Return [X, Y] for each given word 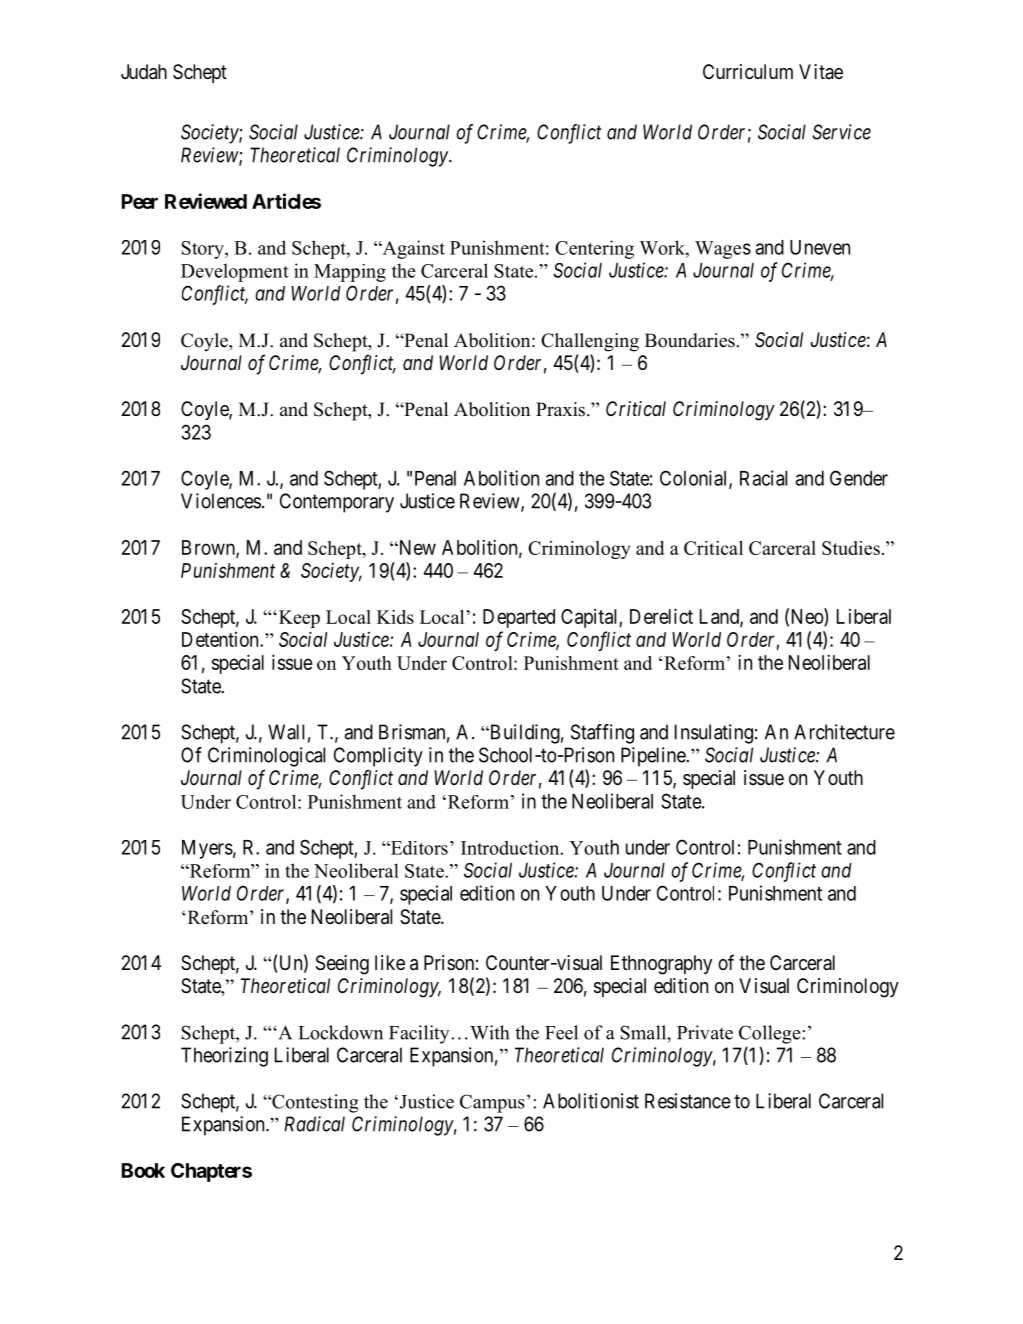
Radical [314, 1124]
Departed [519, 618]
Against [412, 249]
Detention [221, 639]
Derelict [661, 616]
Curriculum [748, 71]
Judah [144, 72]
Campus [492, 1103]
